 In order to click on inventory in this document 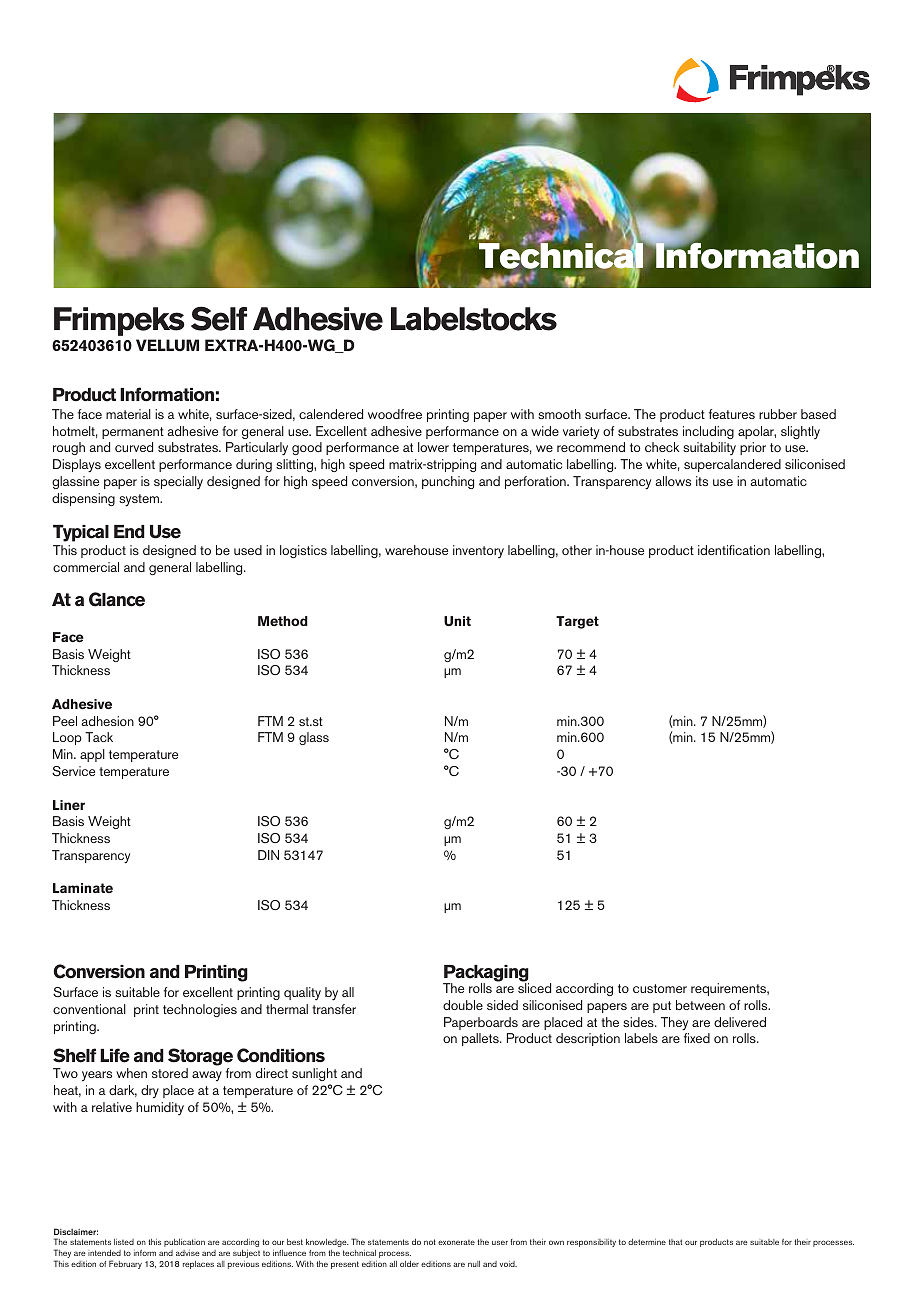, I will do `click(478, 551)`.
